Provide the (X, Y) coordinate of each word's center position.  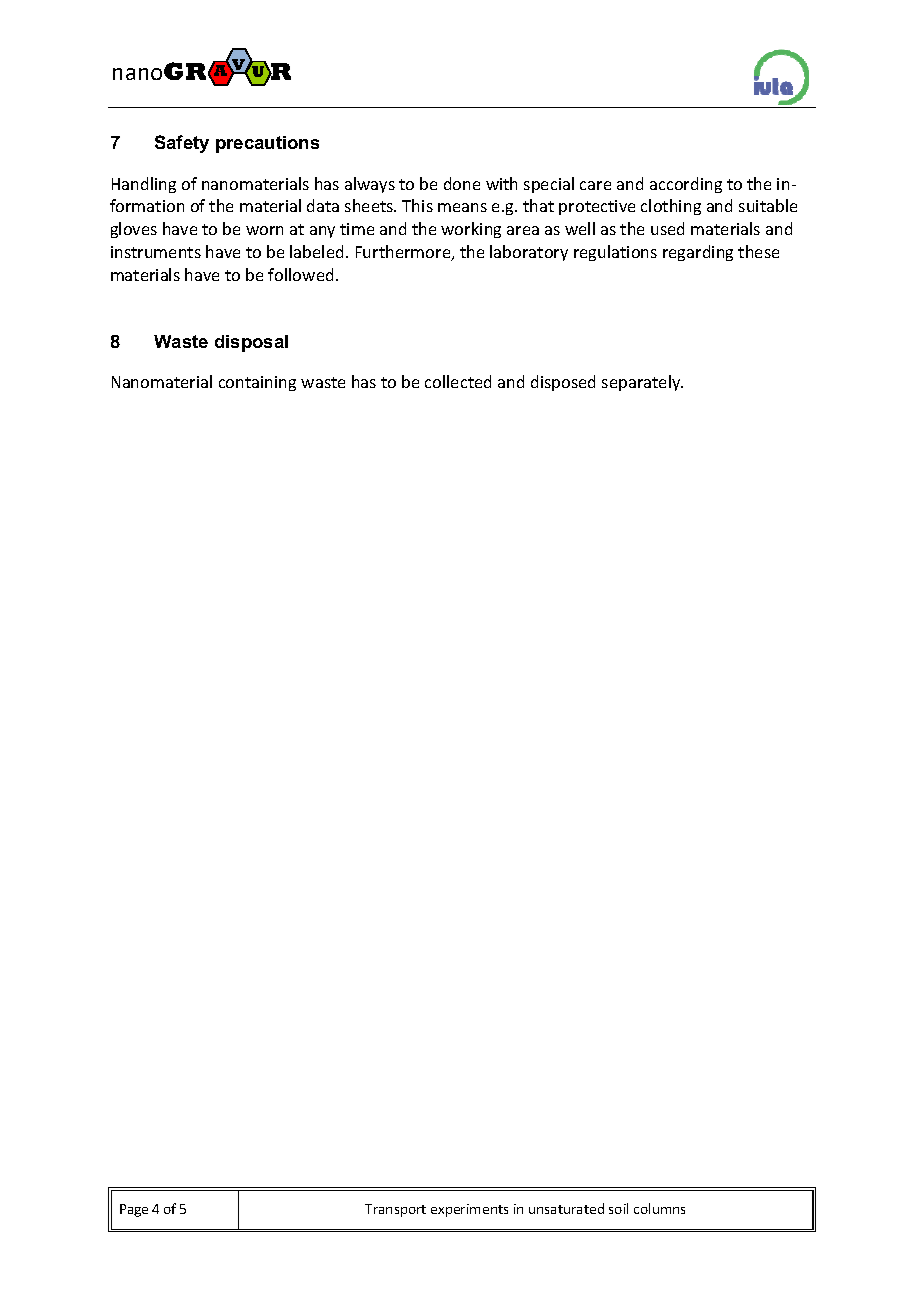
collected (458, 381)
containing (257, 383)
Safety (182, 144)
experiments (469, 1210)
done (462, 183)
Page (134, 1210)
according (686, 185)
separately (642, 383)
